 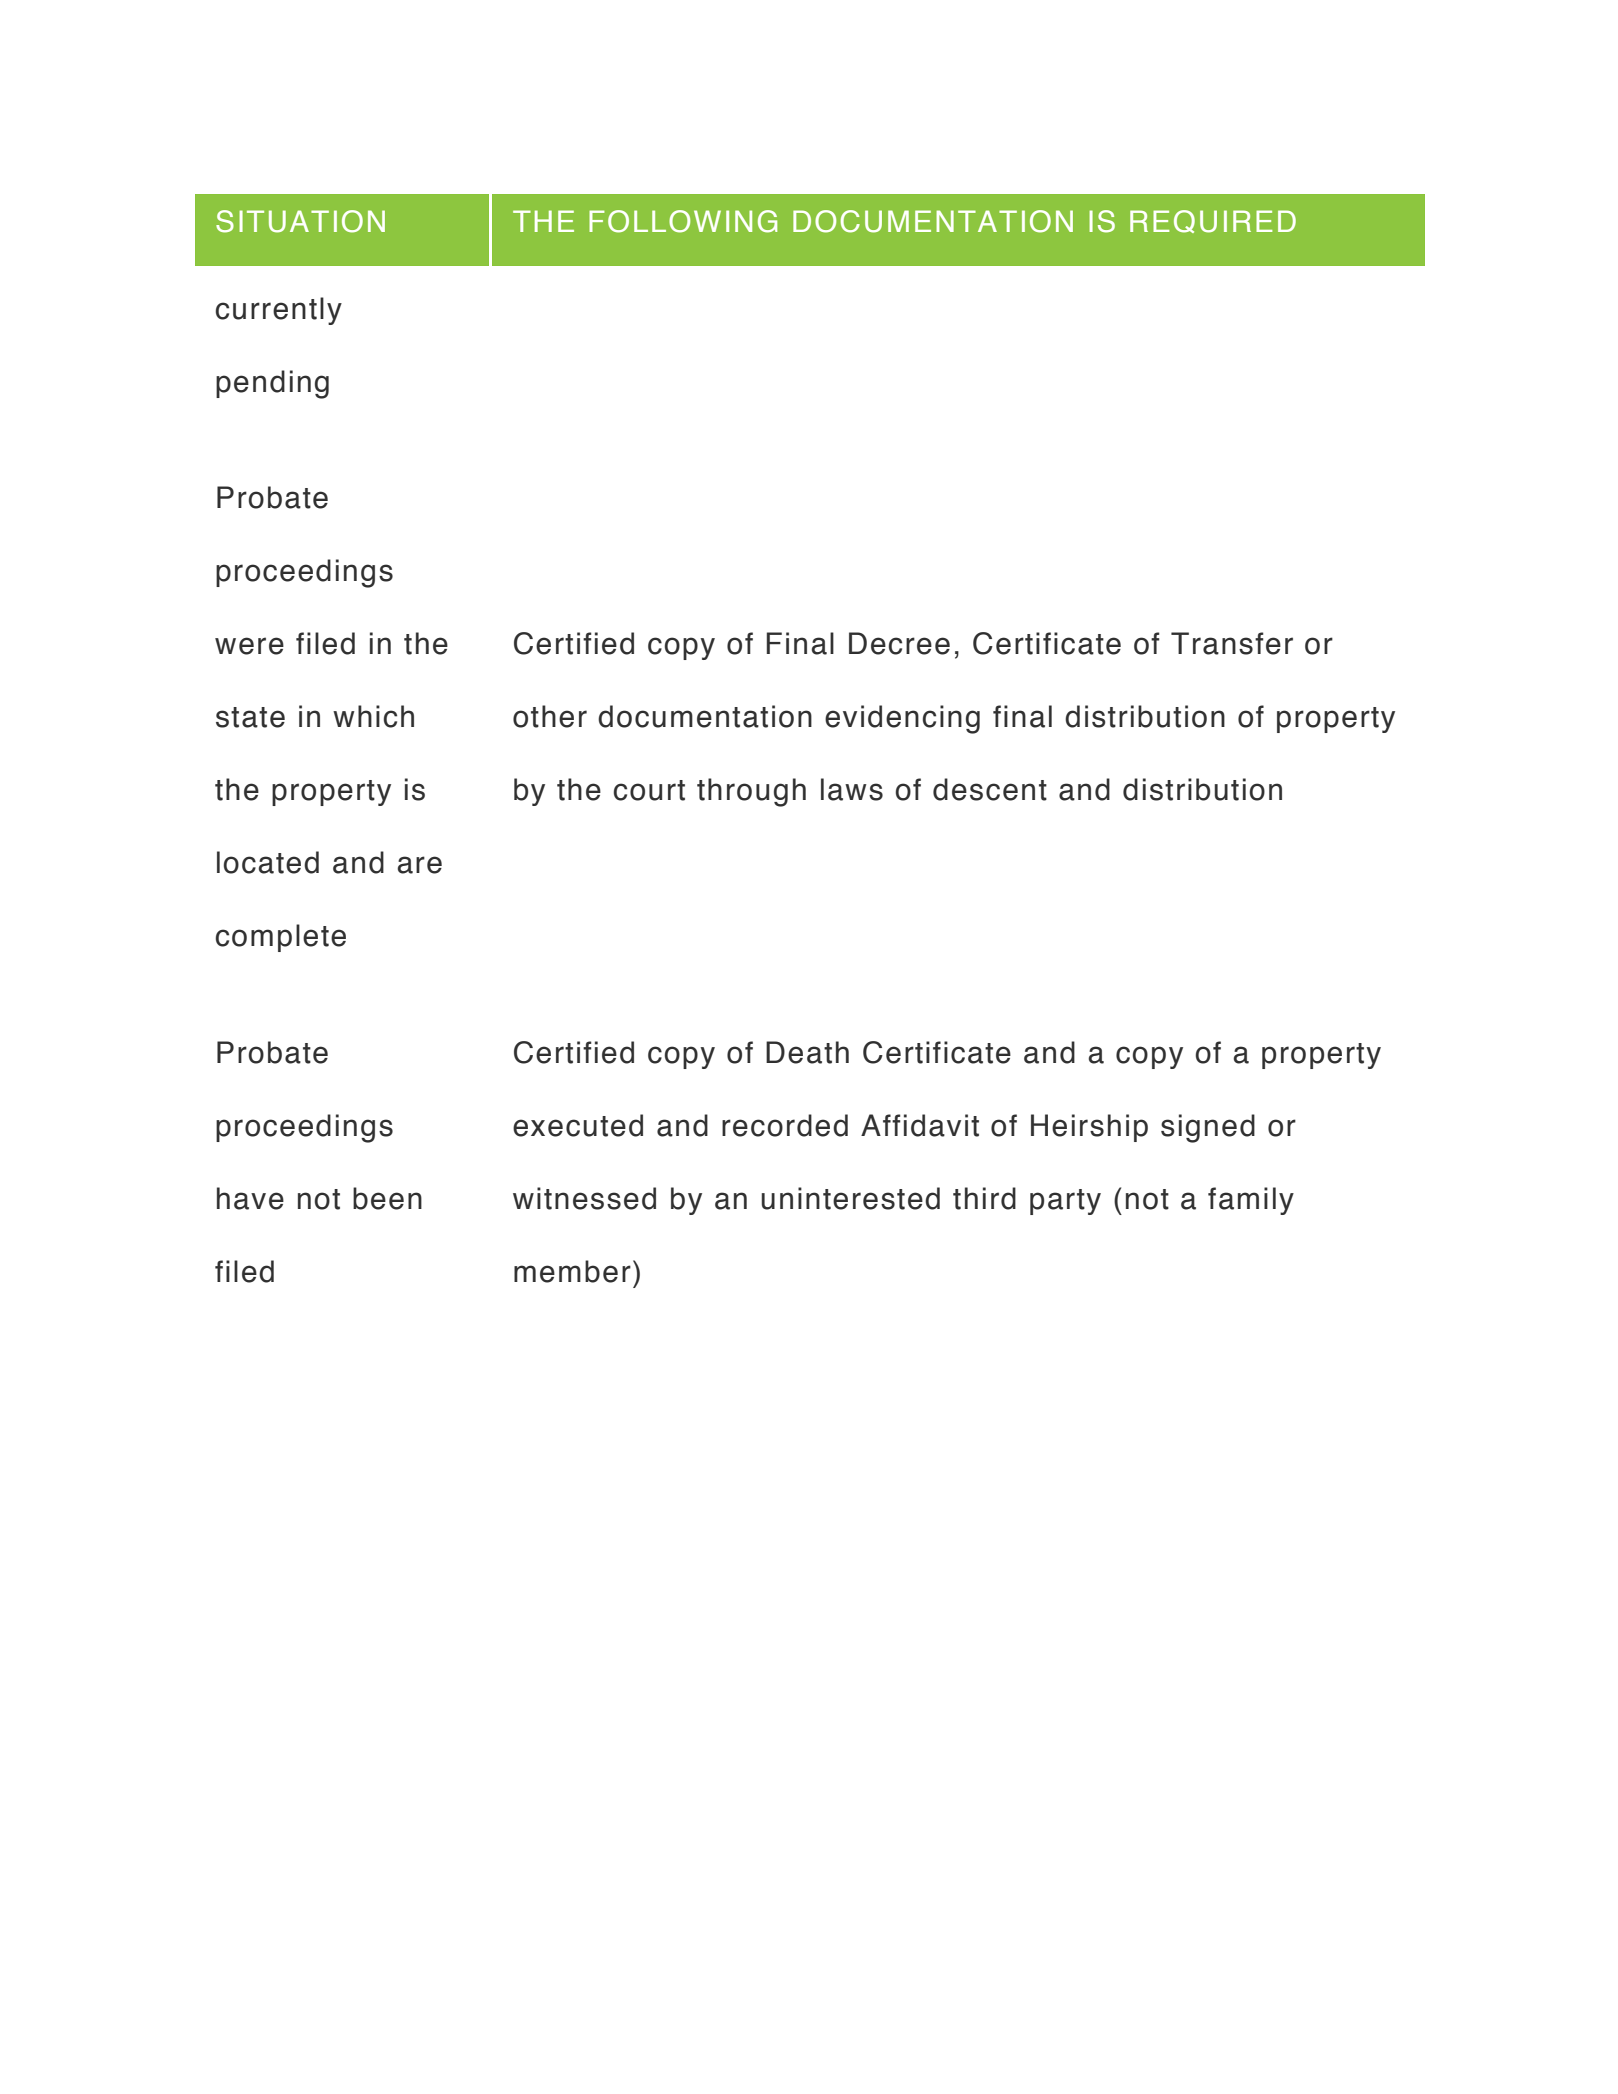 What do you see at coordinates (1232, 643) in the page?
I see `Transfer` at bounding box center [1232, 643].
